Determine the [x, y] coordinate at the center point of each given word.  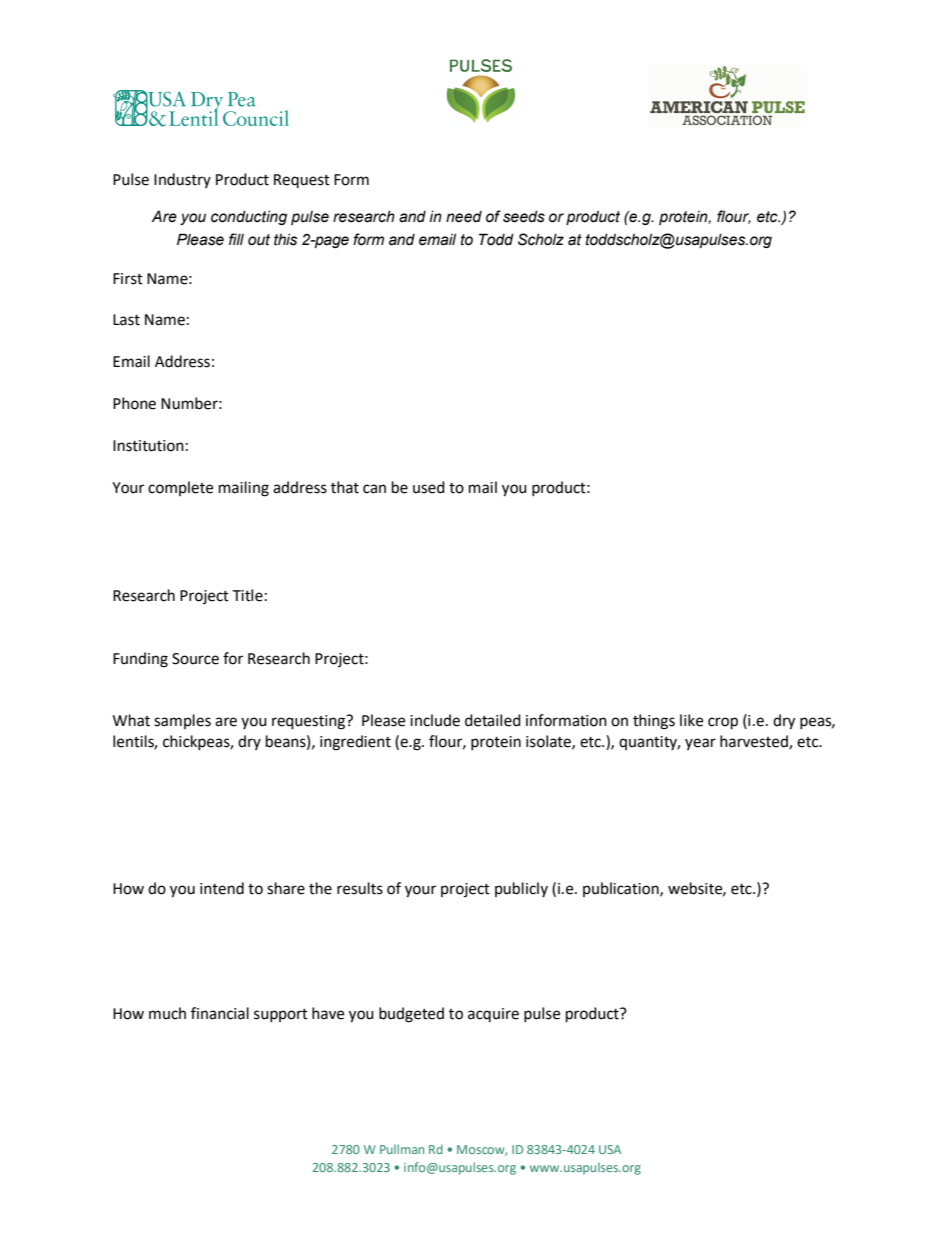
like [691, 720]
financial [220, 1013]
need [464, 217]
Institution [148, 446]
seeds [524, 217]
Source [195, 659]
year [700, 744]
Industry [182, 180]
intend [222, 888]
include [435, 720]
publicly [521, 889]
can [374, 489]
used [429, 487]
